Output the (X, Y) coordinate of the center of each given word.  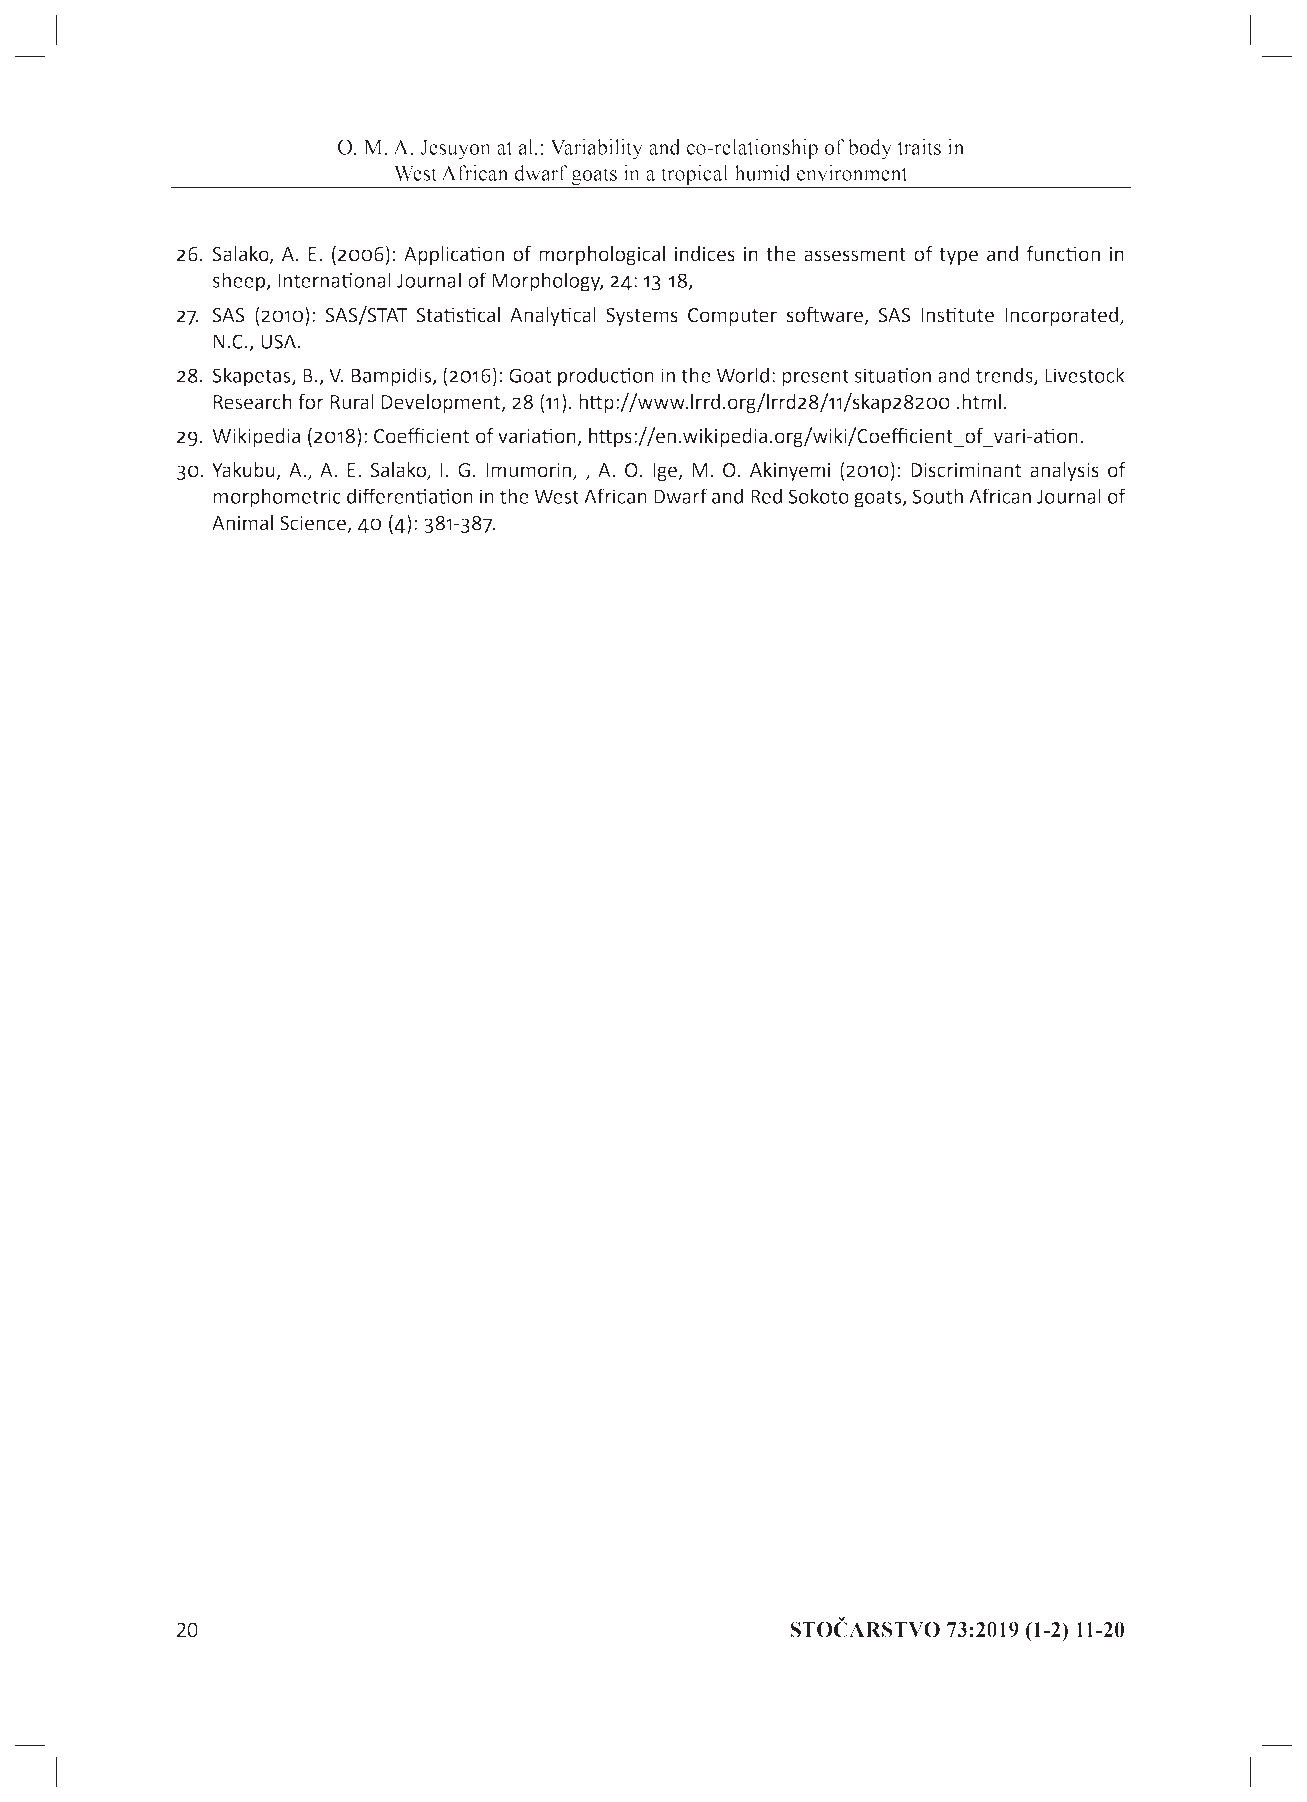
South (938, 496)
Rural (352, 402)
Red (766, 496)
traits (919, 147)
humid (762, 173)
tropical (695, 176)
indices (705, 254)
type (958, 256)
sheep (240, 282)
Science (314, 524)
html (981, 402)
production (606, 377)
